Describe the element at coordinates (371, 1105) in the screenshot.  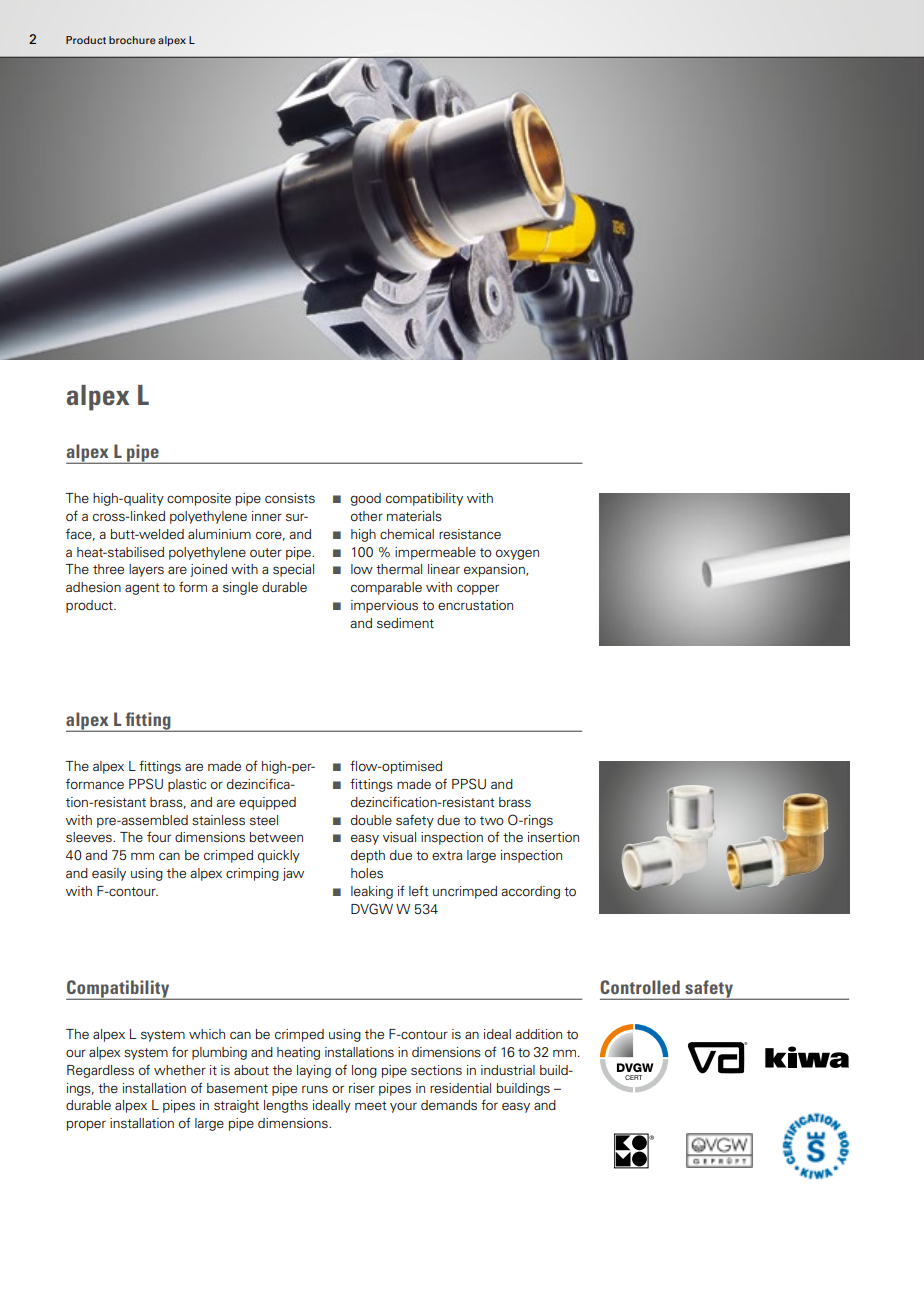
I see `meet` at that location.
